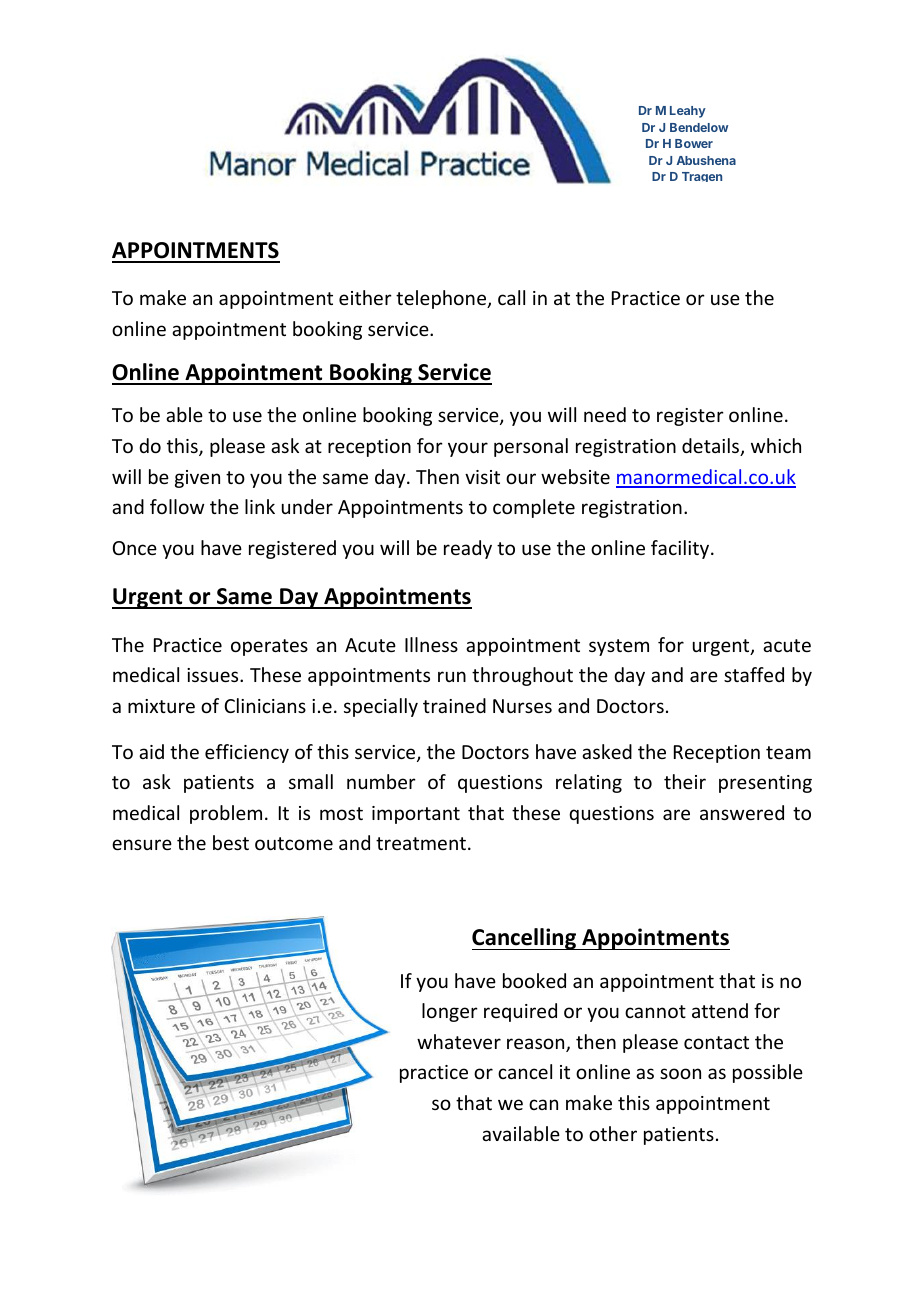  Describe the element at coordinates (694, 143) in the page. I see `Bower` at that location.
